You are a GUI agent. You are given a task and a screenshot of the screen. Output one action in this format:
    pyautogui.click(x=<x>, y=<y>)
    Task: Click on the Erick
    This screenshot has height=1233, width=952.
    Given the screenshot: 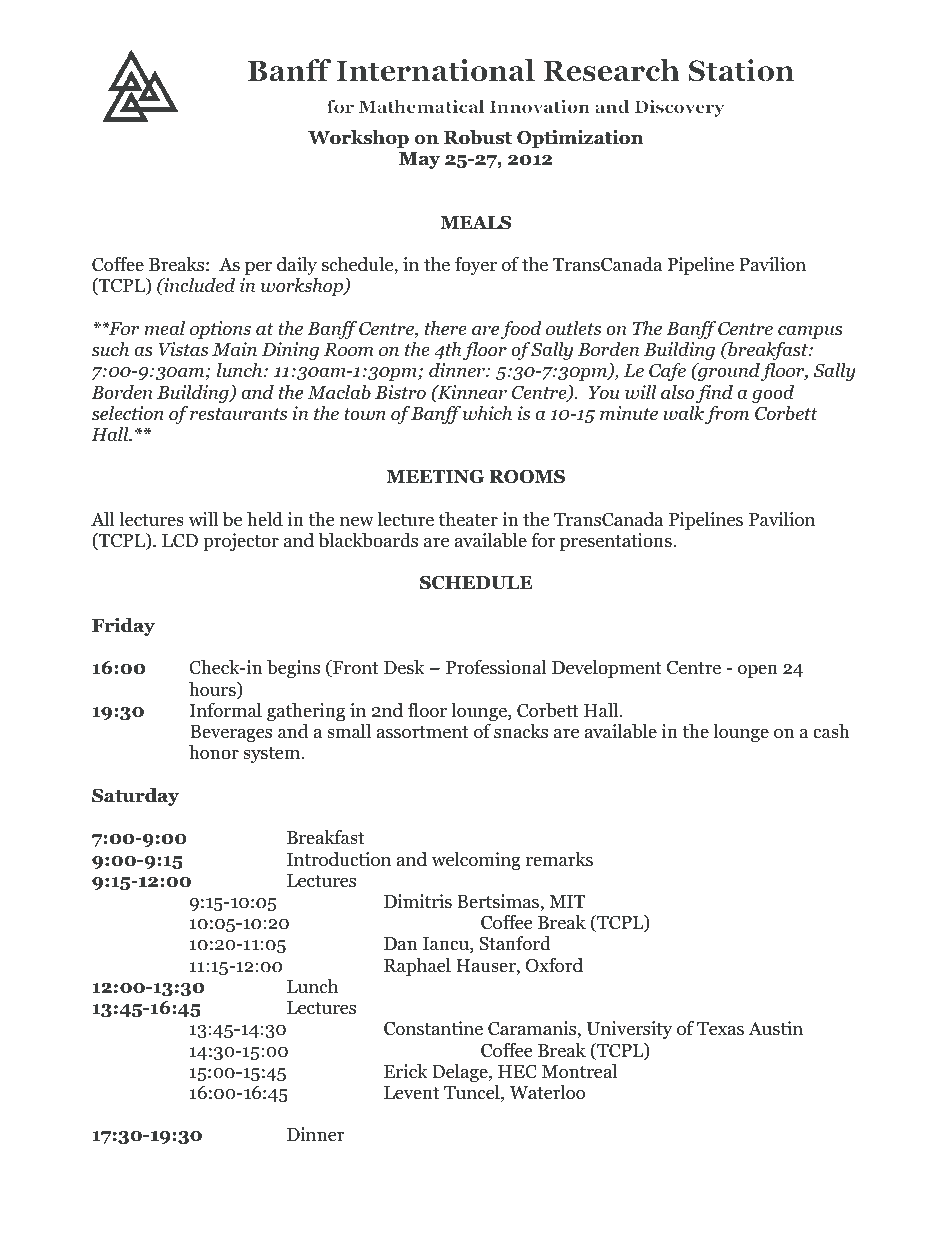 What is the action you would take?
    pyautogui.click(x=406, y=1071)
